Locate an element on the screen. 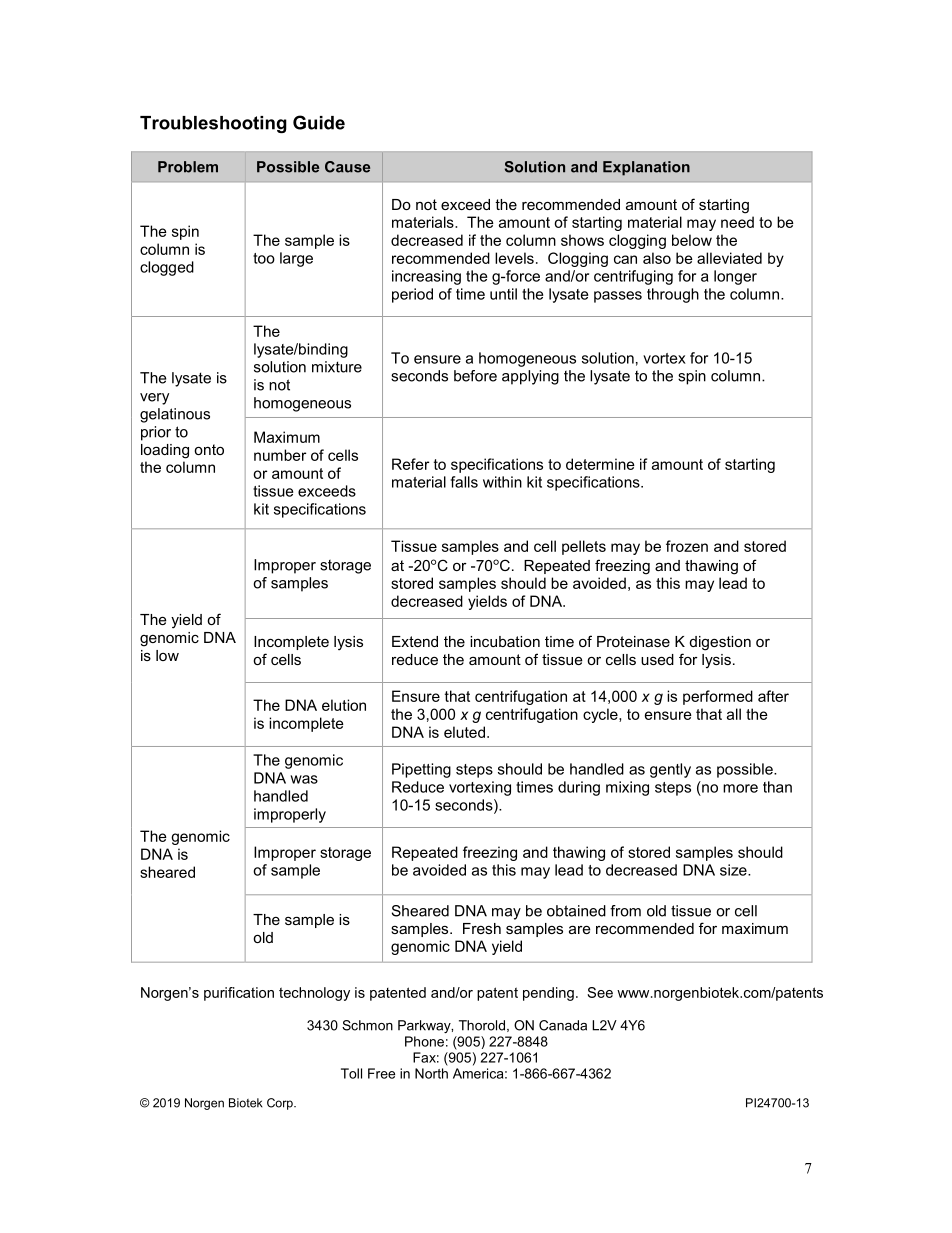 Image resolution: width=952 pixels, height=1233 pixels. falls is located at coordinates (464, 482).
